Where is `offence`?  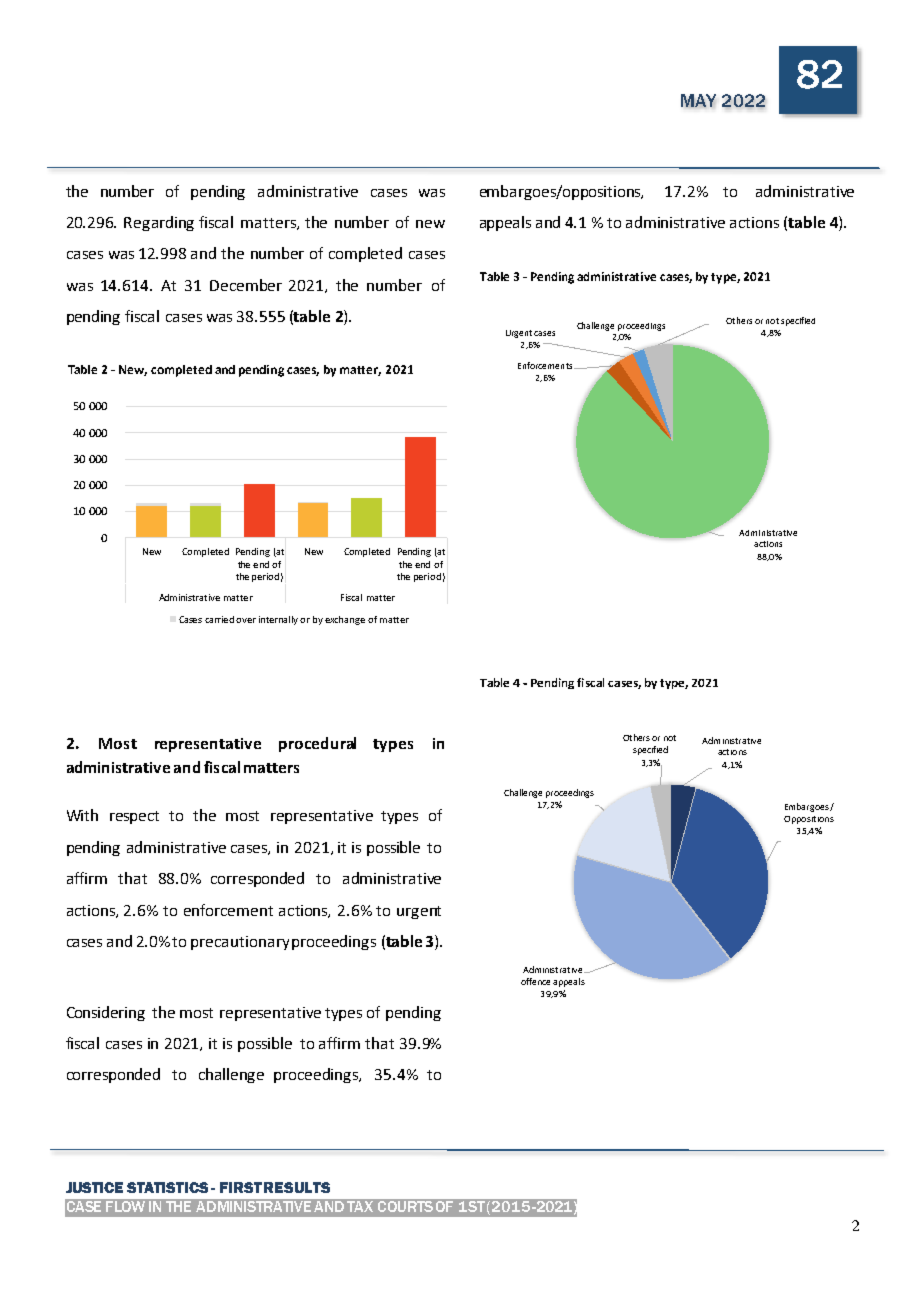
offence is located at coordinates (535, 981).
